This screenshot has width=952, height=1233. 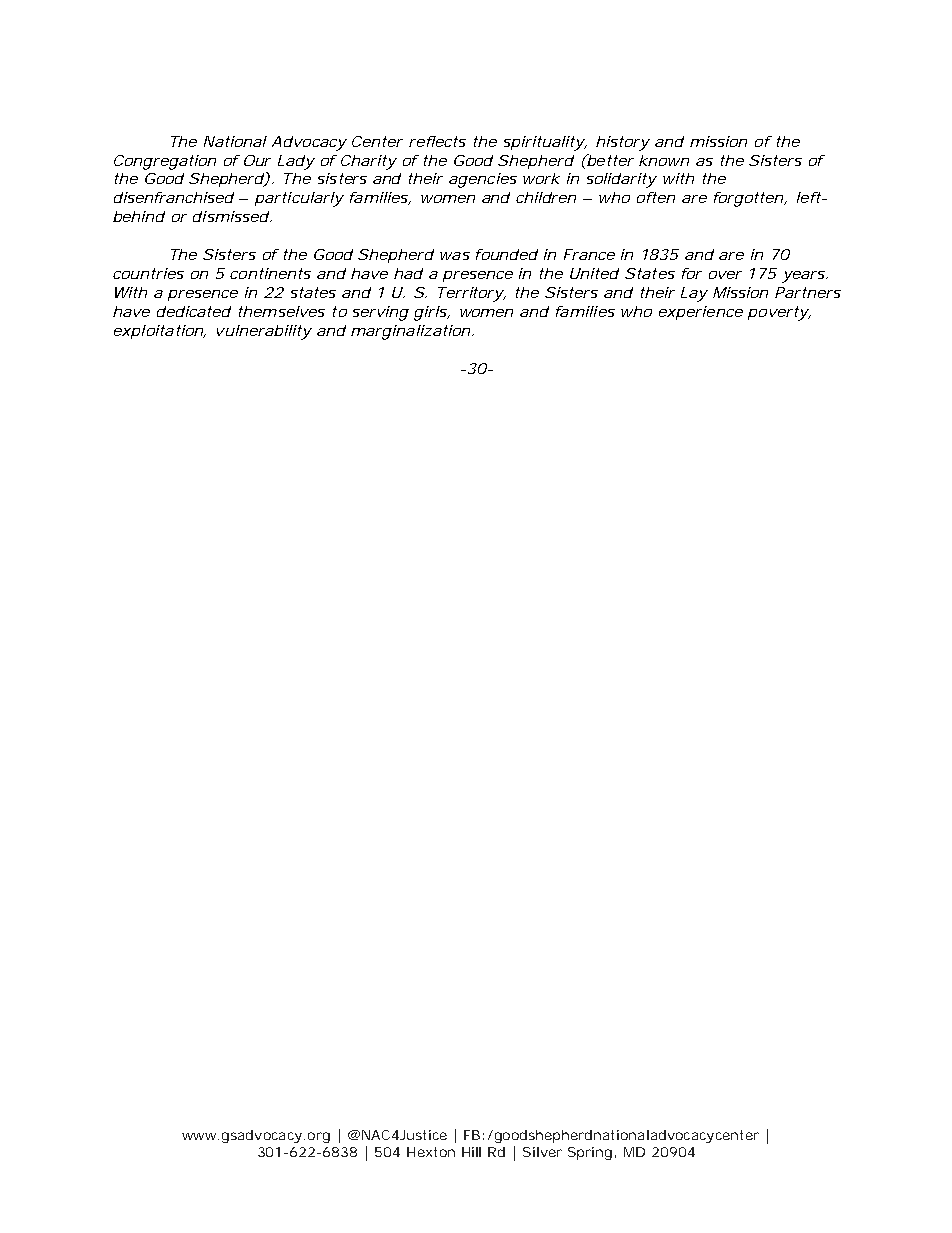 I want to click on Charity, so click(x=367, y=162).
